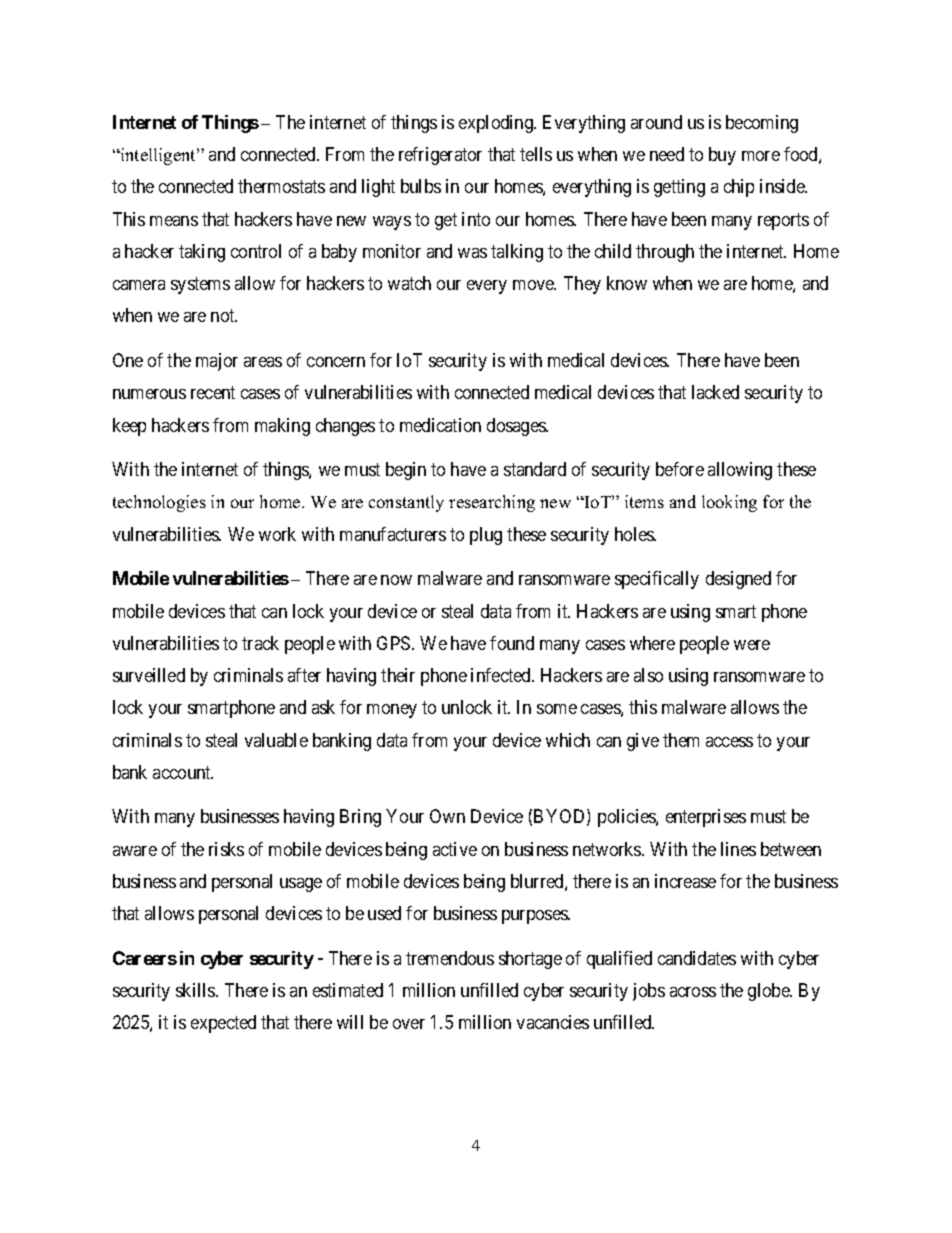  What do you see at coordinates (196, 990) in the image?
I see `skills` at bounding box center [196, 990].
